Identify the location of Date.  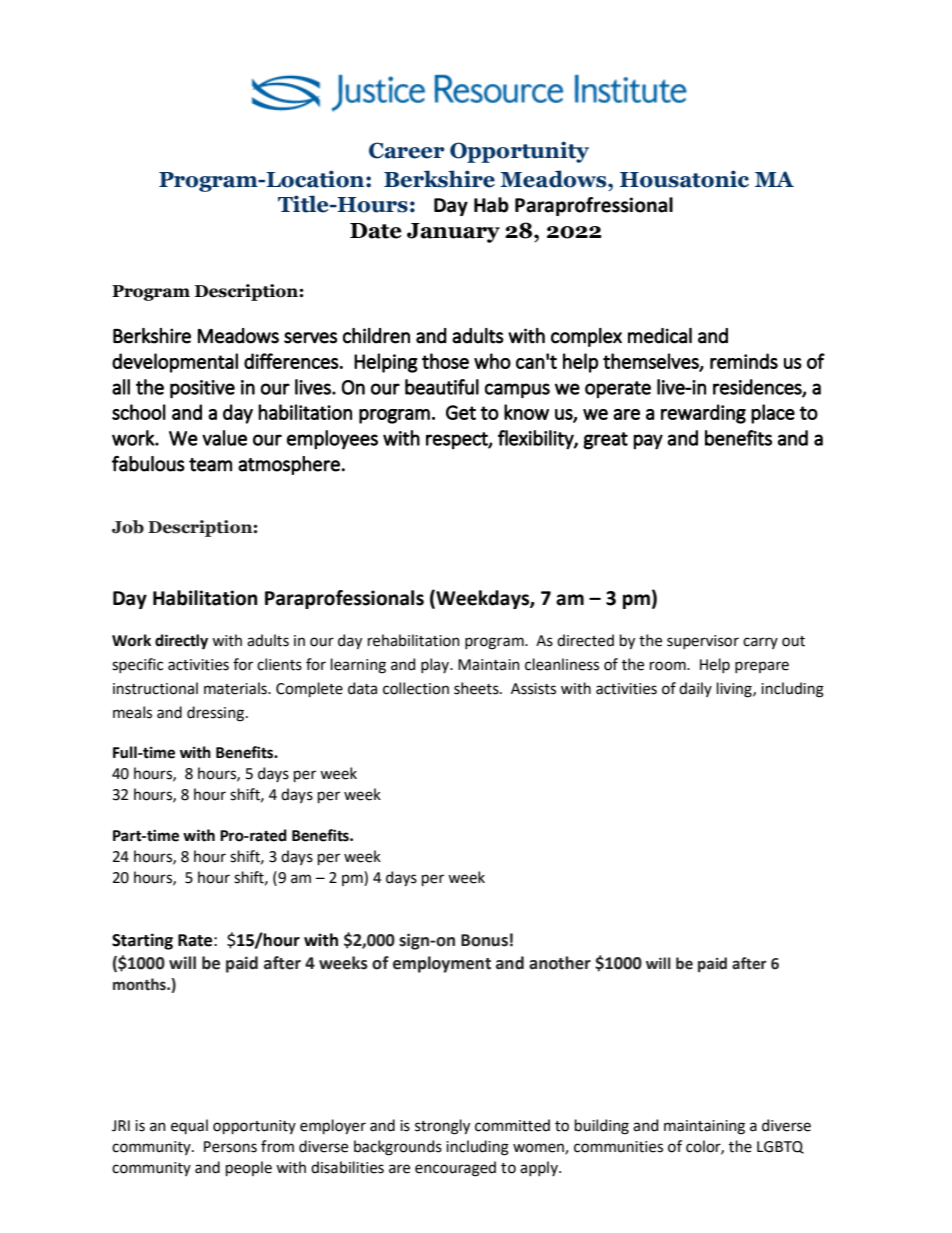
(376, 231).
